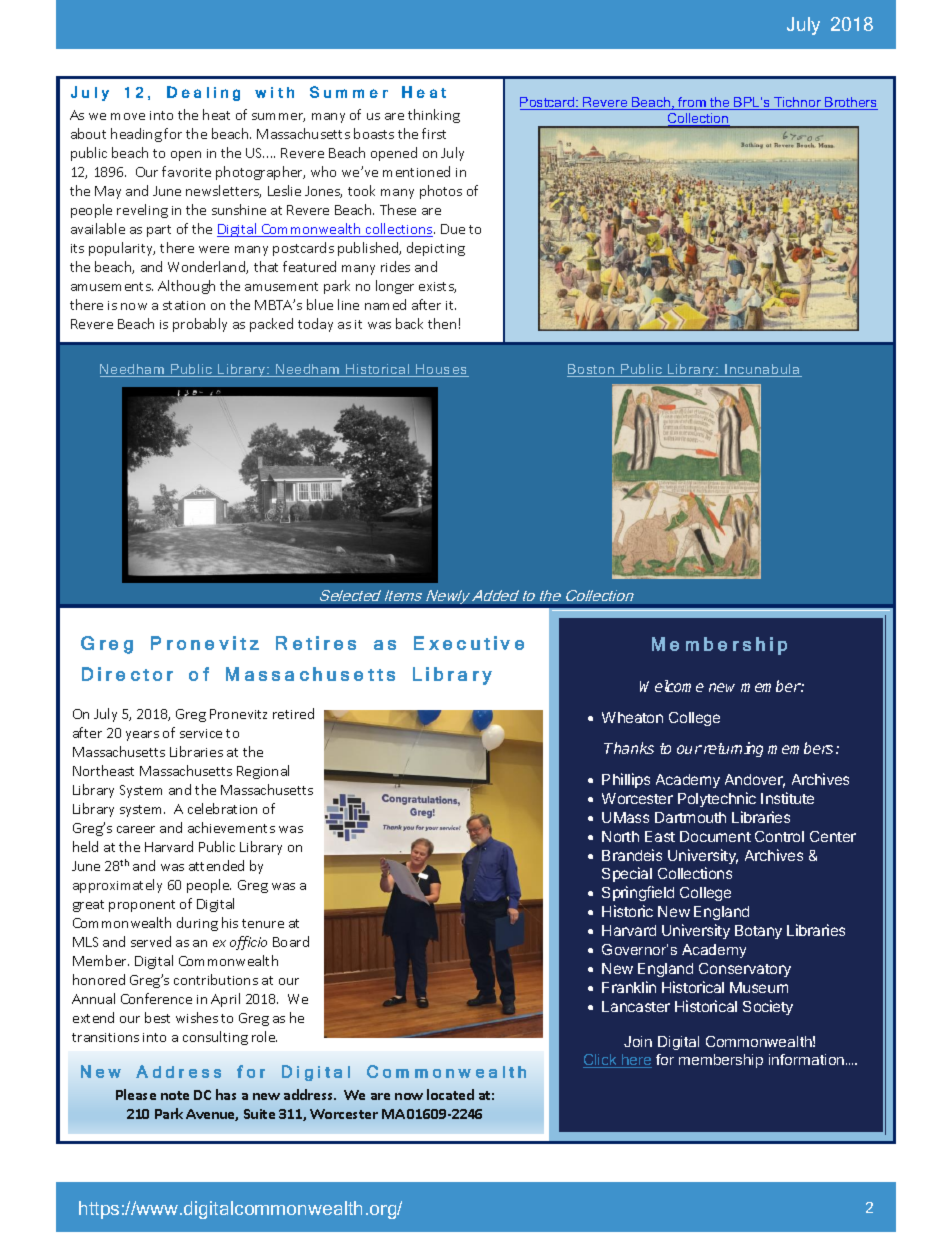  I want to click on heading, so click(136, 135).
